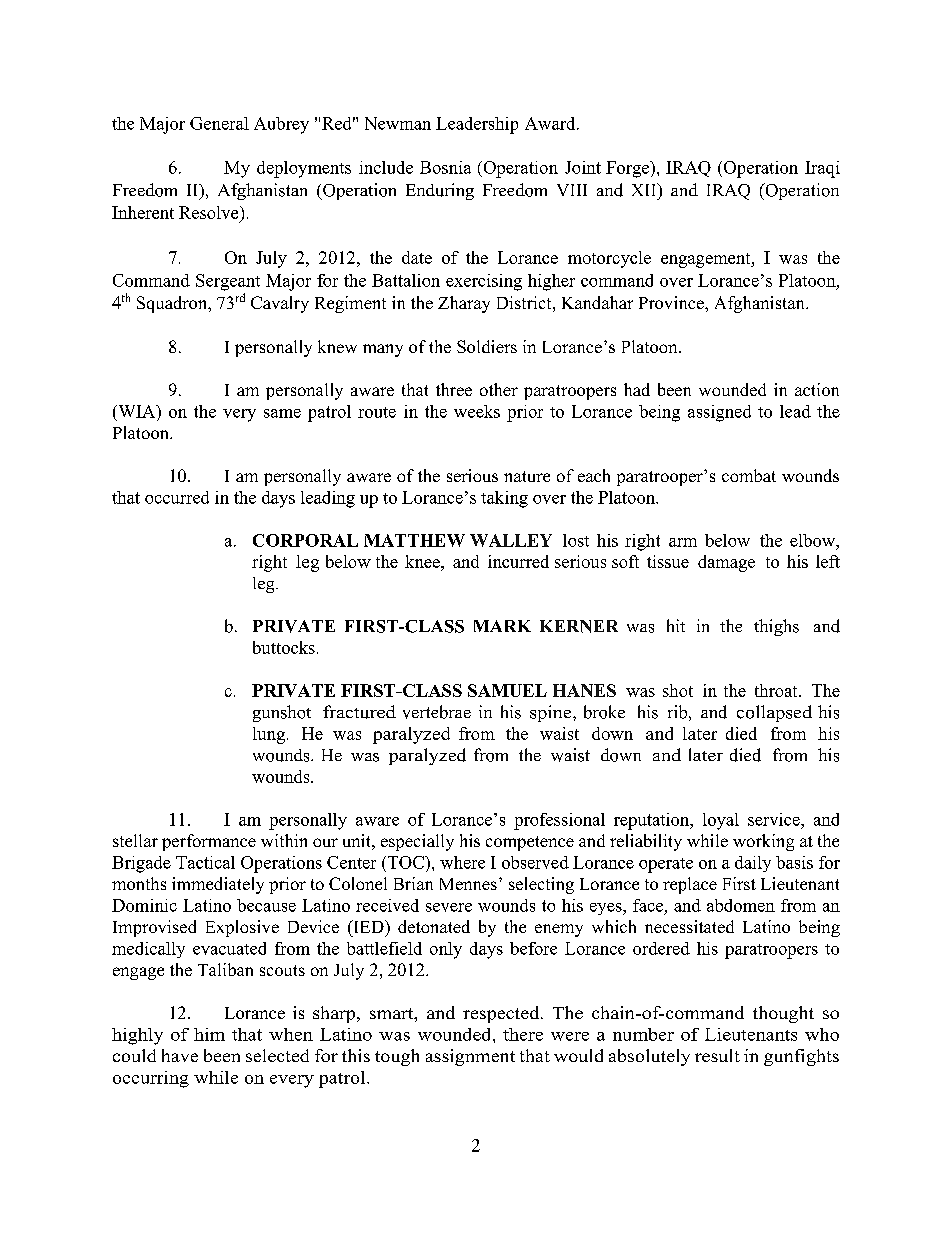 This page has height=1233, width=952. What do you see at coordinates (445, 167) in the page?
I see `Bosnia` at bounding box center [445, 167].
